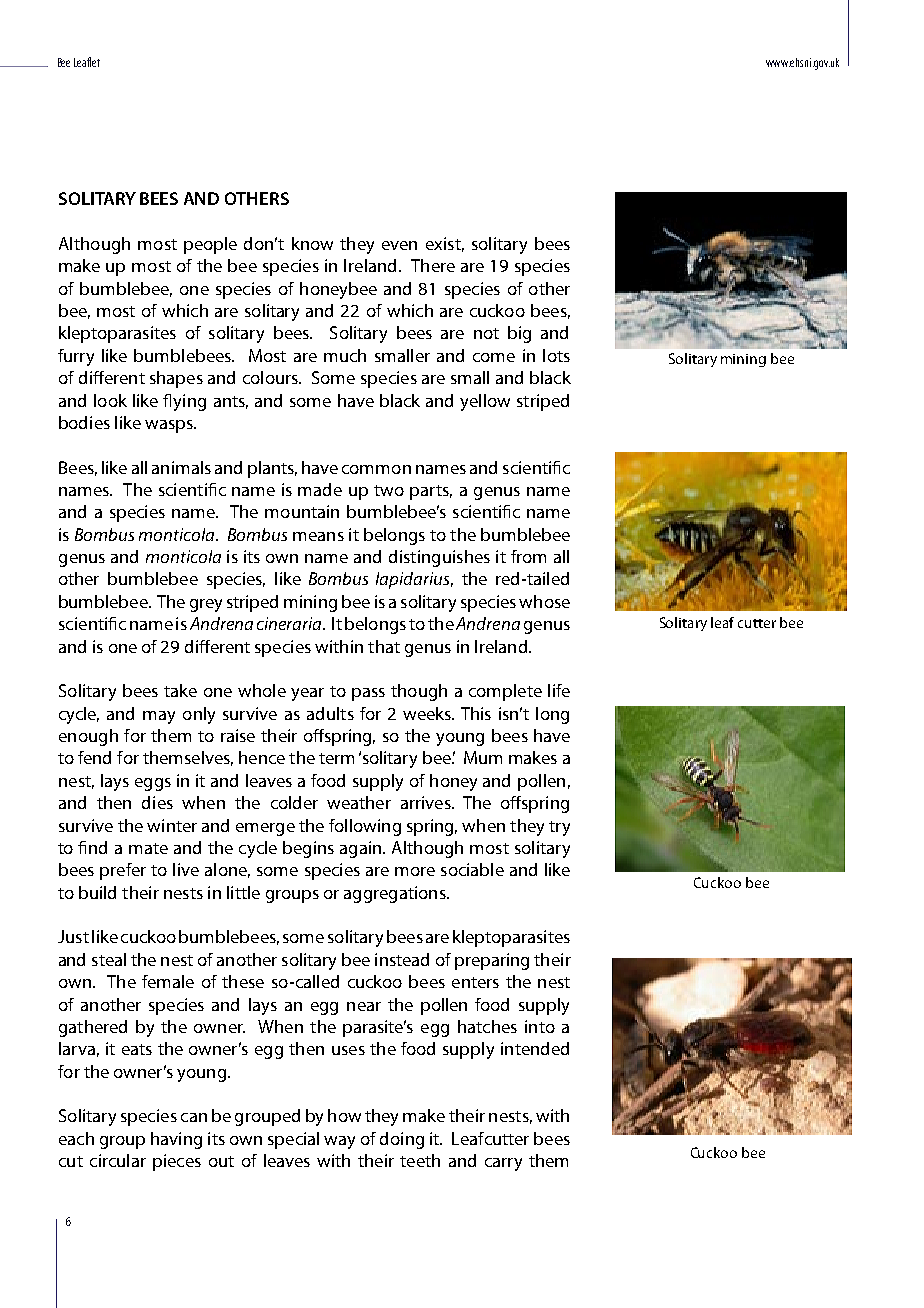  What do you see at coordinates (505, 692) in the screenshot?
I see `complete` at bounding box center [505, 692].
